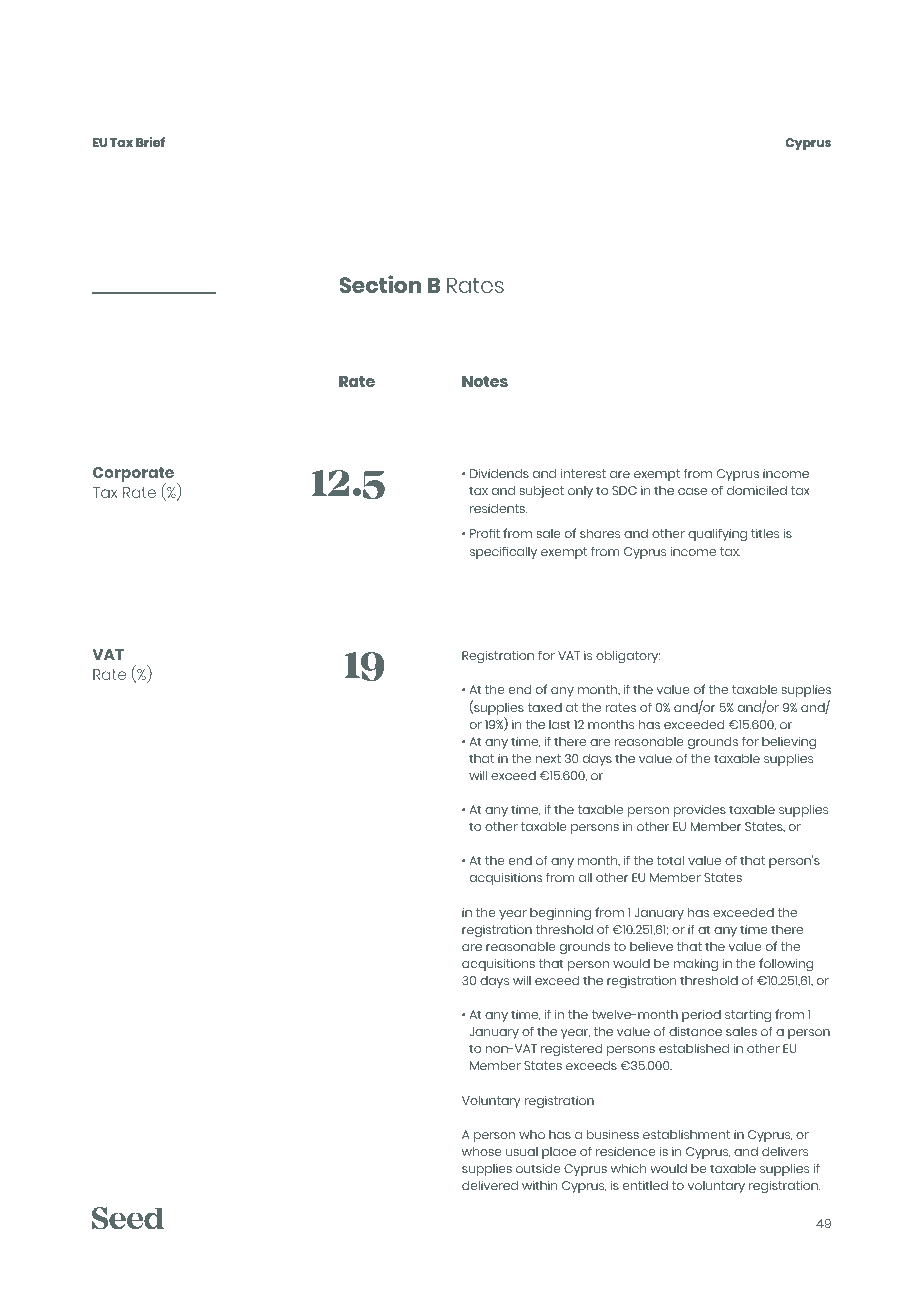 This page has width=924, height=1308. Describe the element at coordinates (544, 707) in the page. I see `taxed` at that location.
